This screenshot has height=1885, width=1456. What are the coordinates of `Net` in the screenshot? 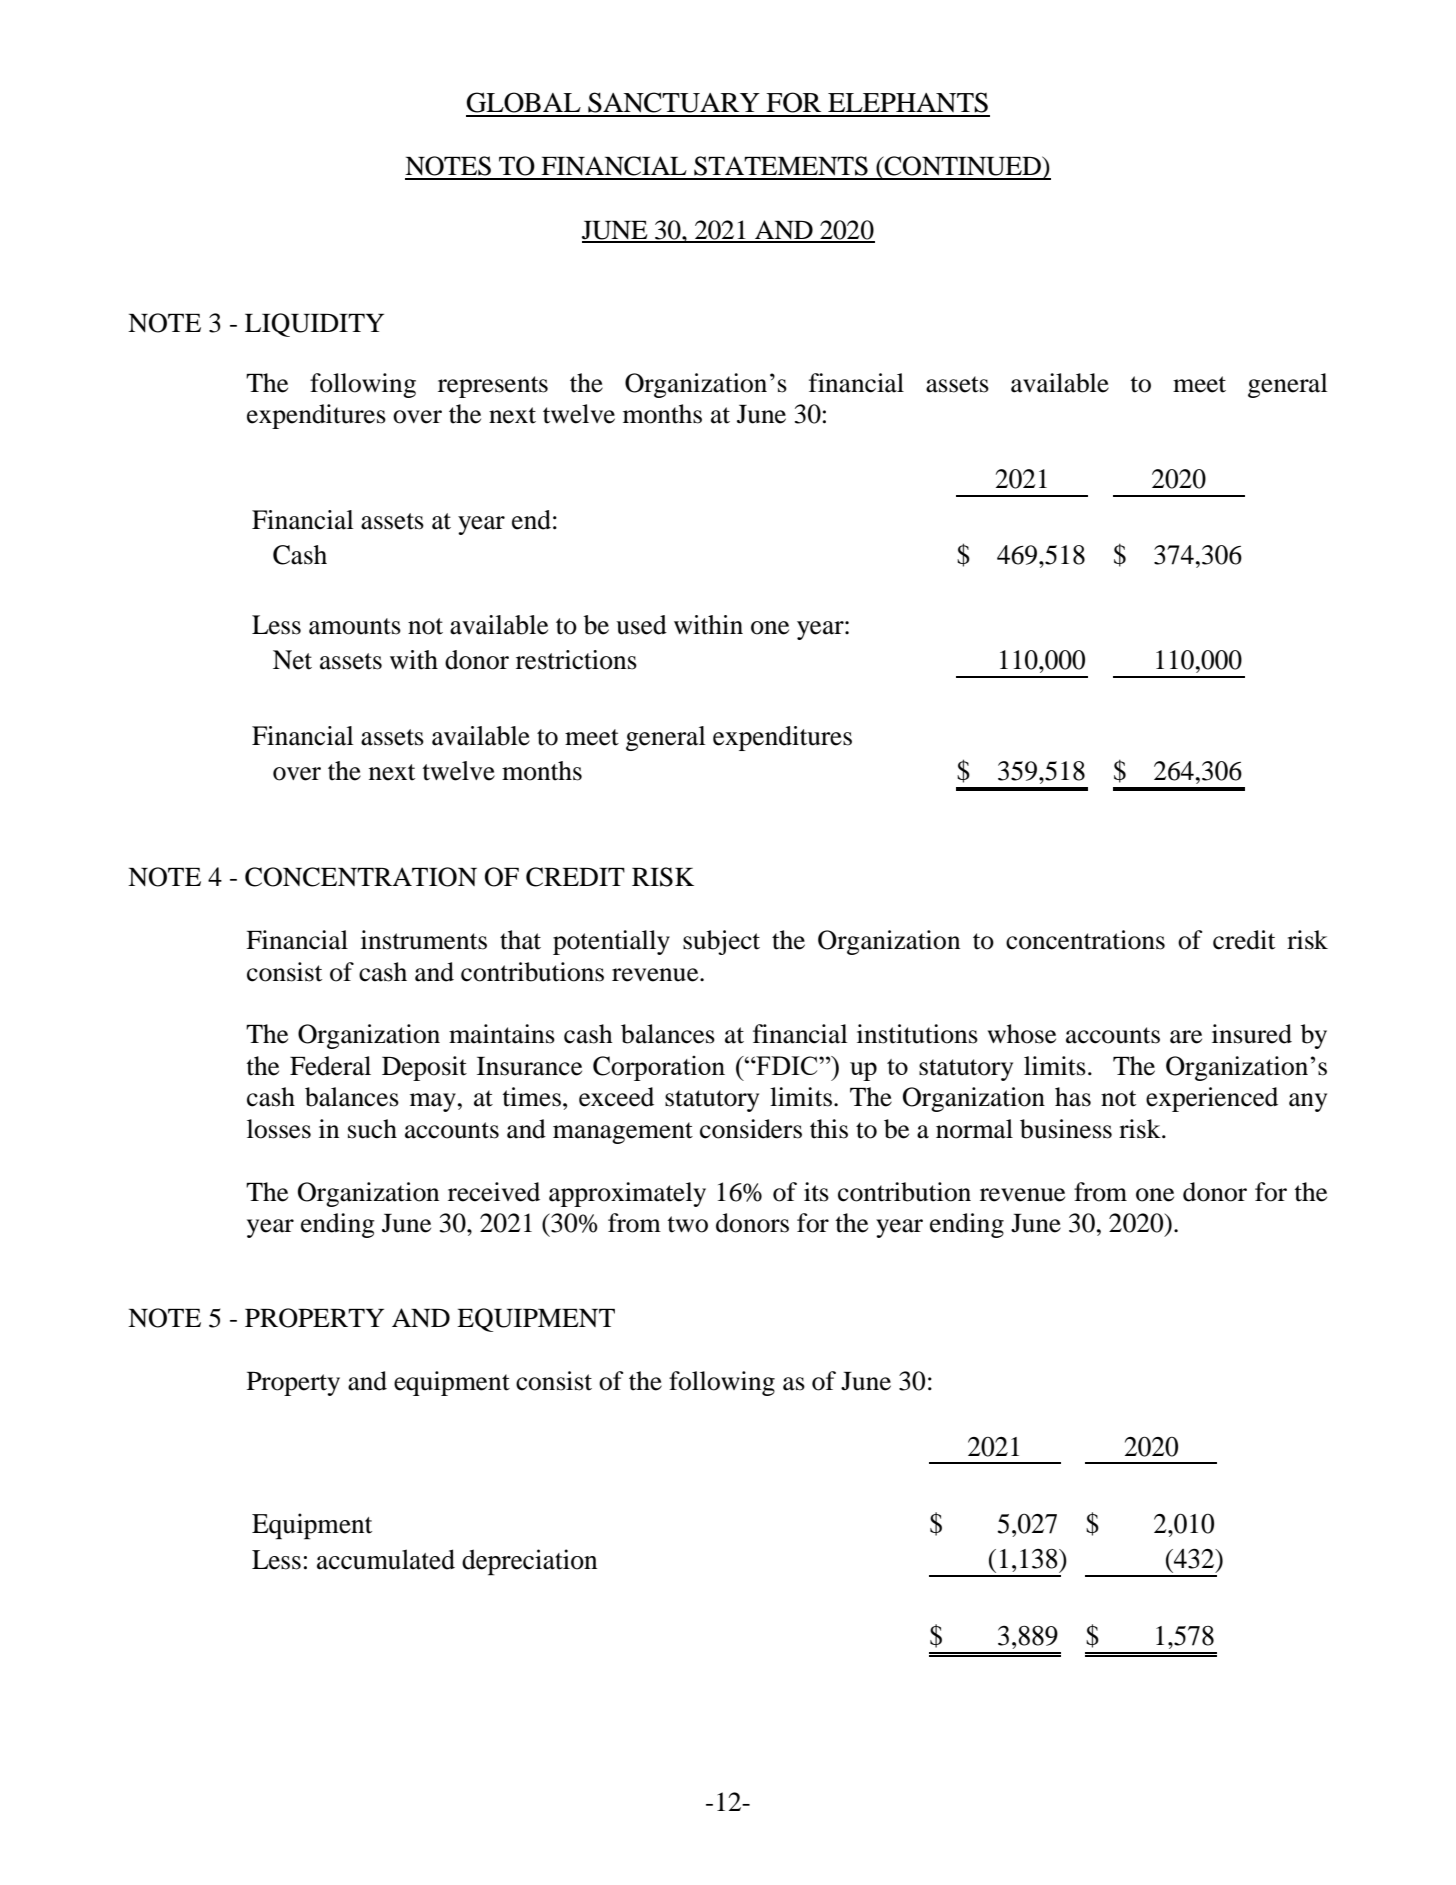 It's located at (292, 660).
